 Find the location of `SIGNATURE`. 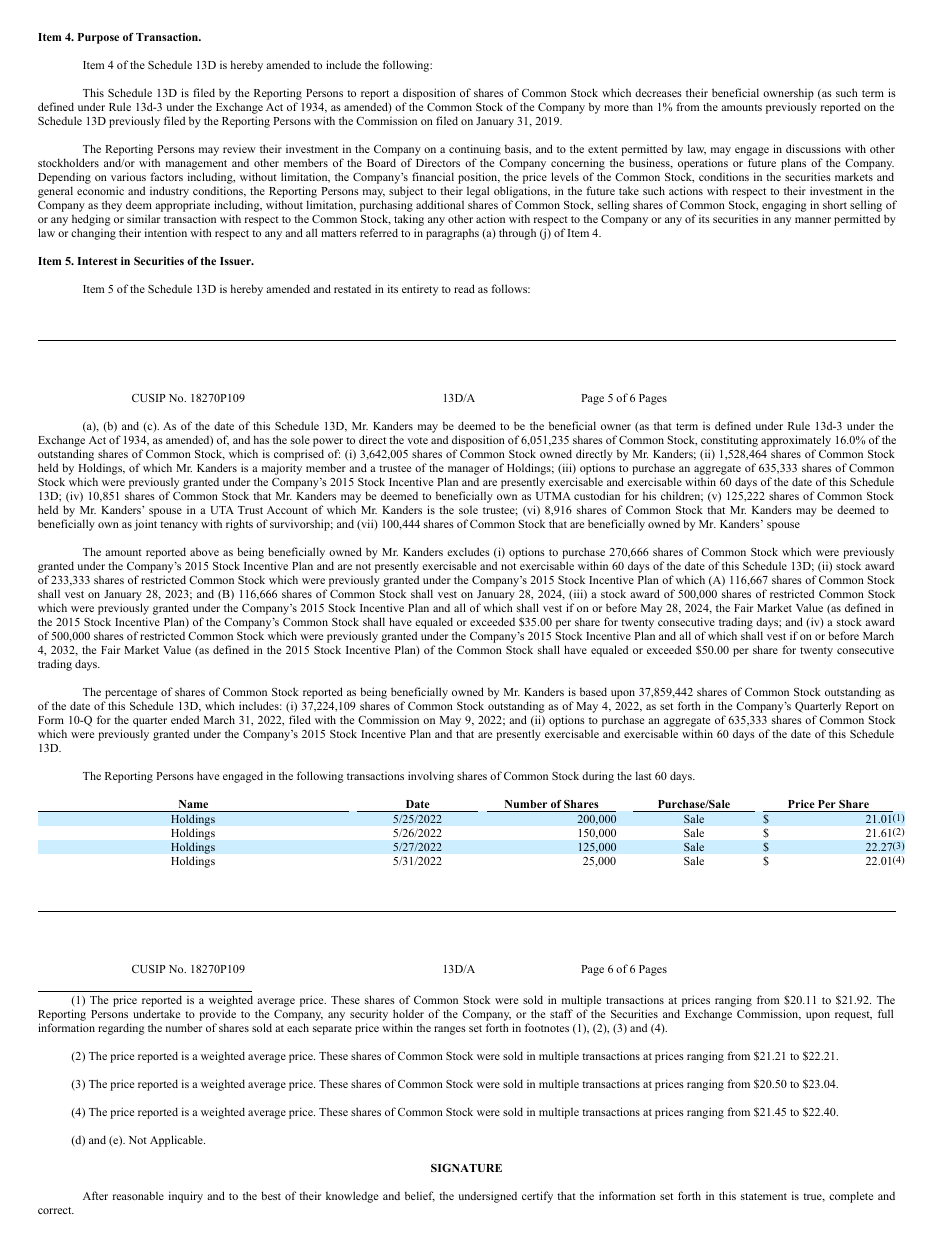

SIGNATURE is located at coordinates (466, 1167).
